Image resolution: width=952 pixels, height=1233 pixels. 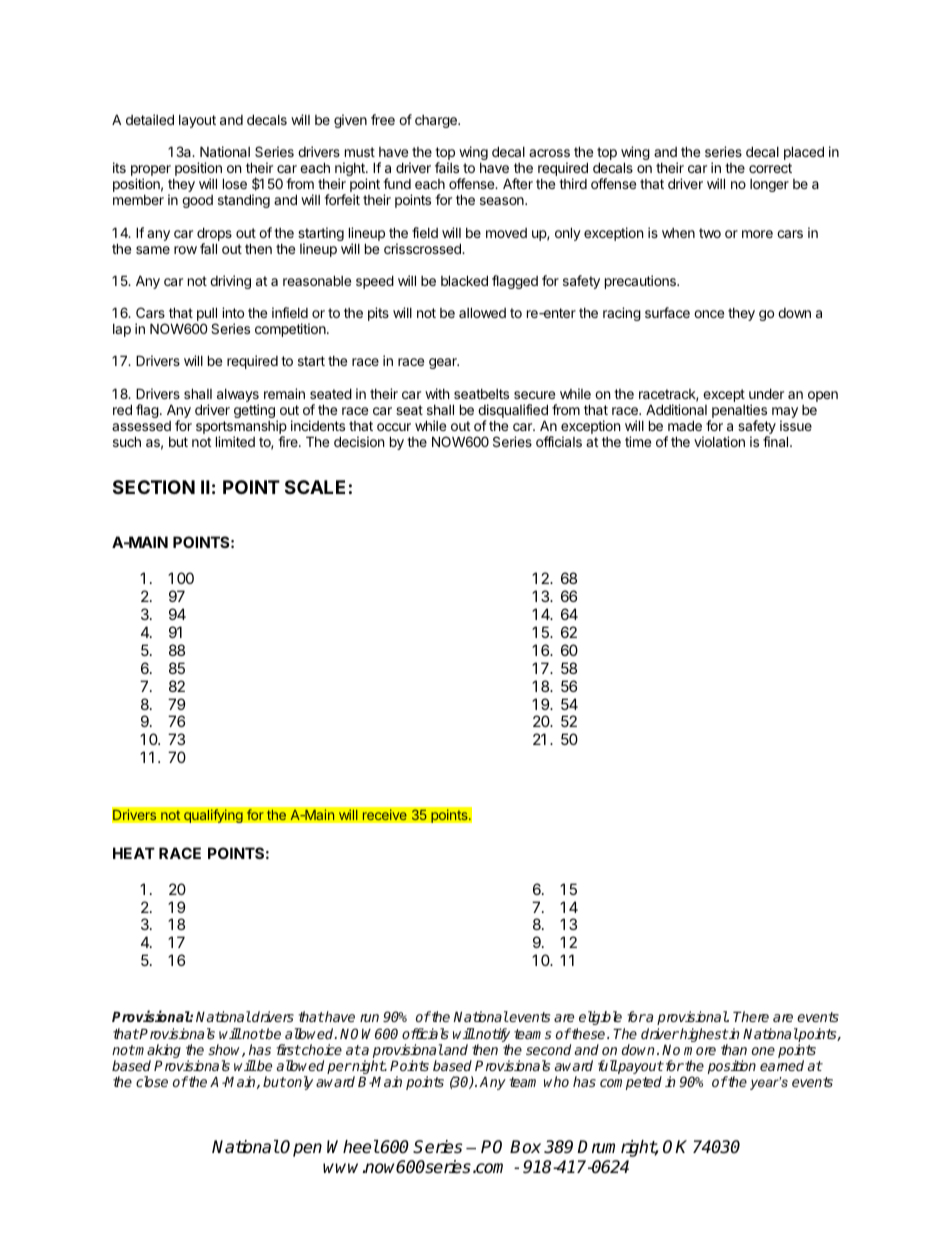 I want to click on SCALE, so click(x=315, y=487).
